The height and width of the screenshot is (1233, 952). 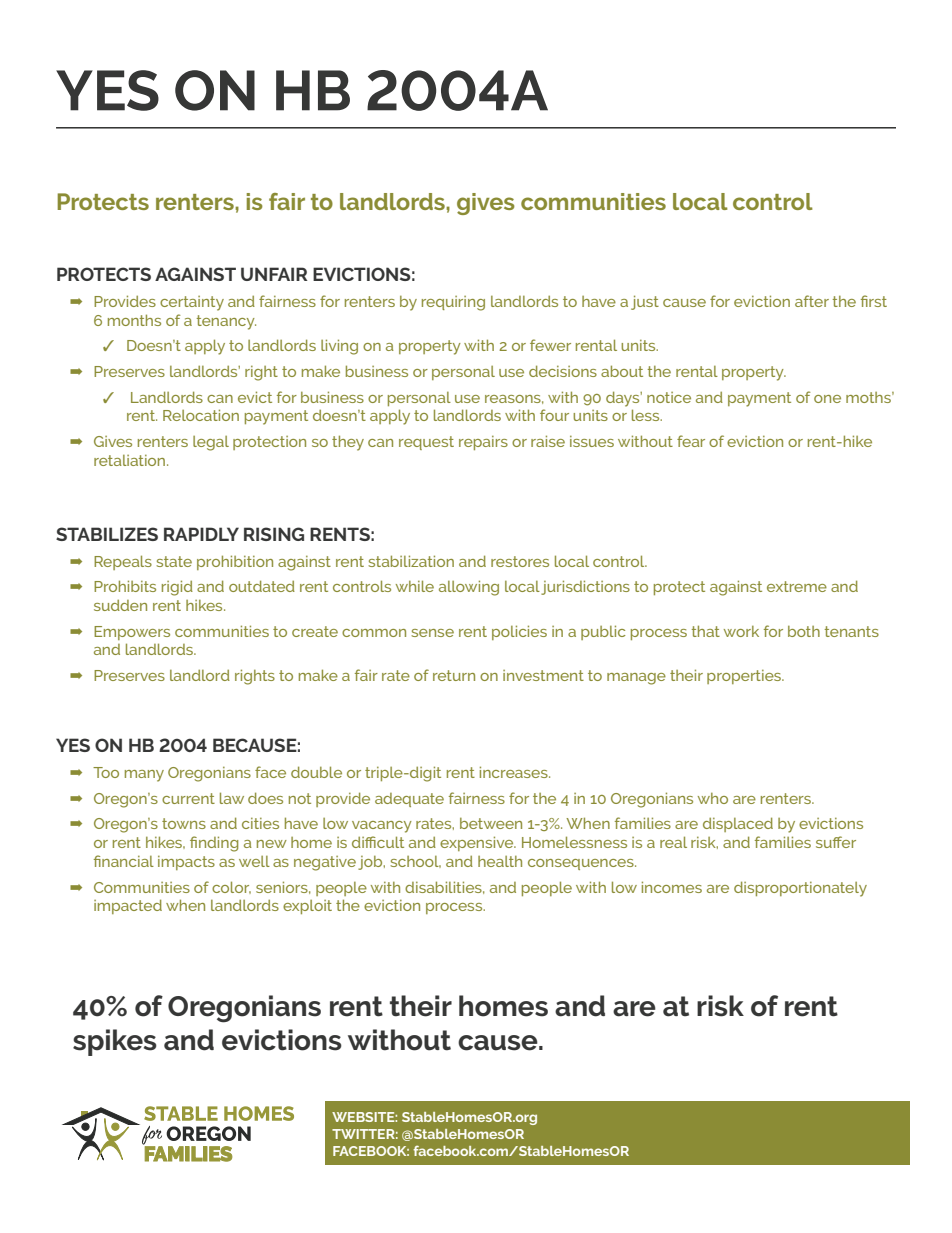 I want to click on spikes, so click(x=115, y=1042).
